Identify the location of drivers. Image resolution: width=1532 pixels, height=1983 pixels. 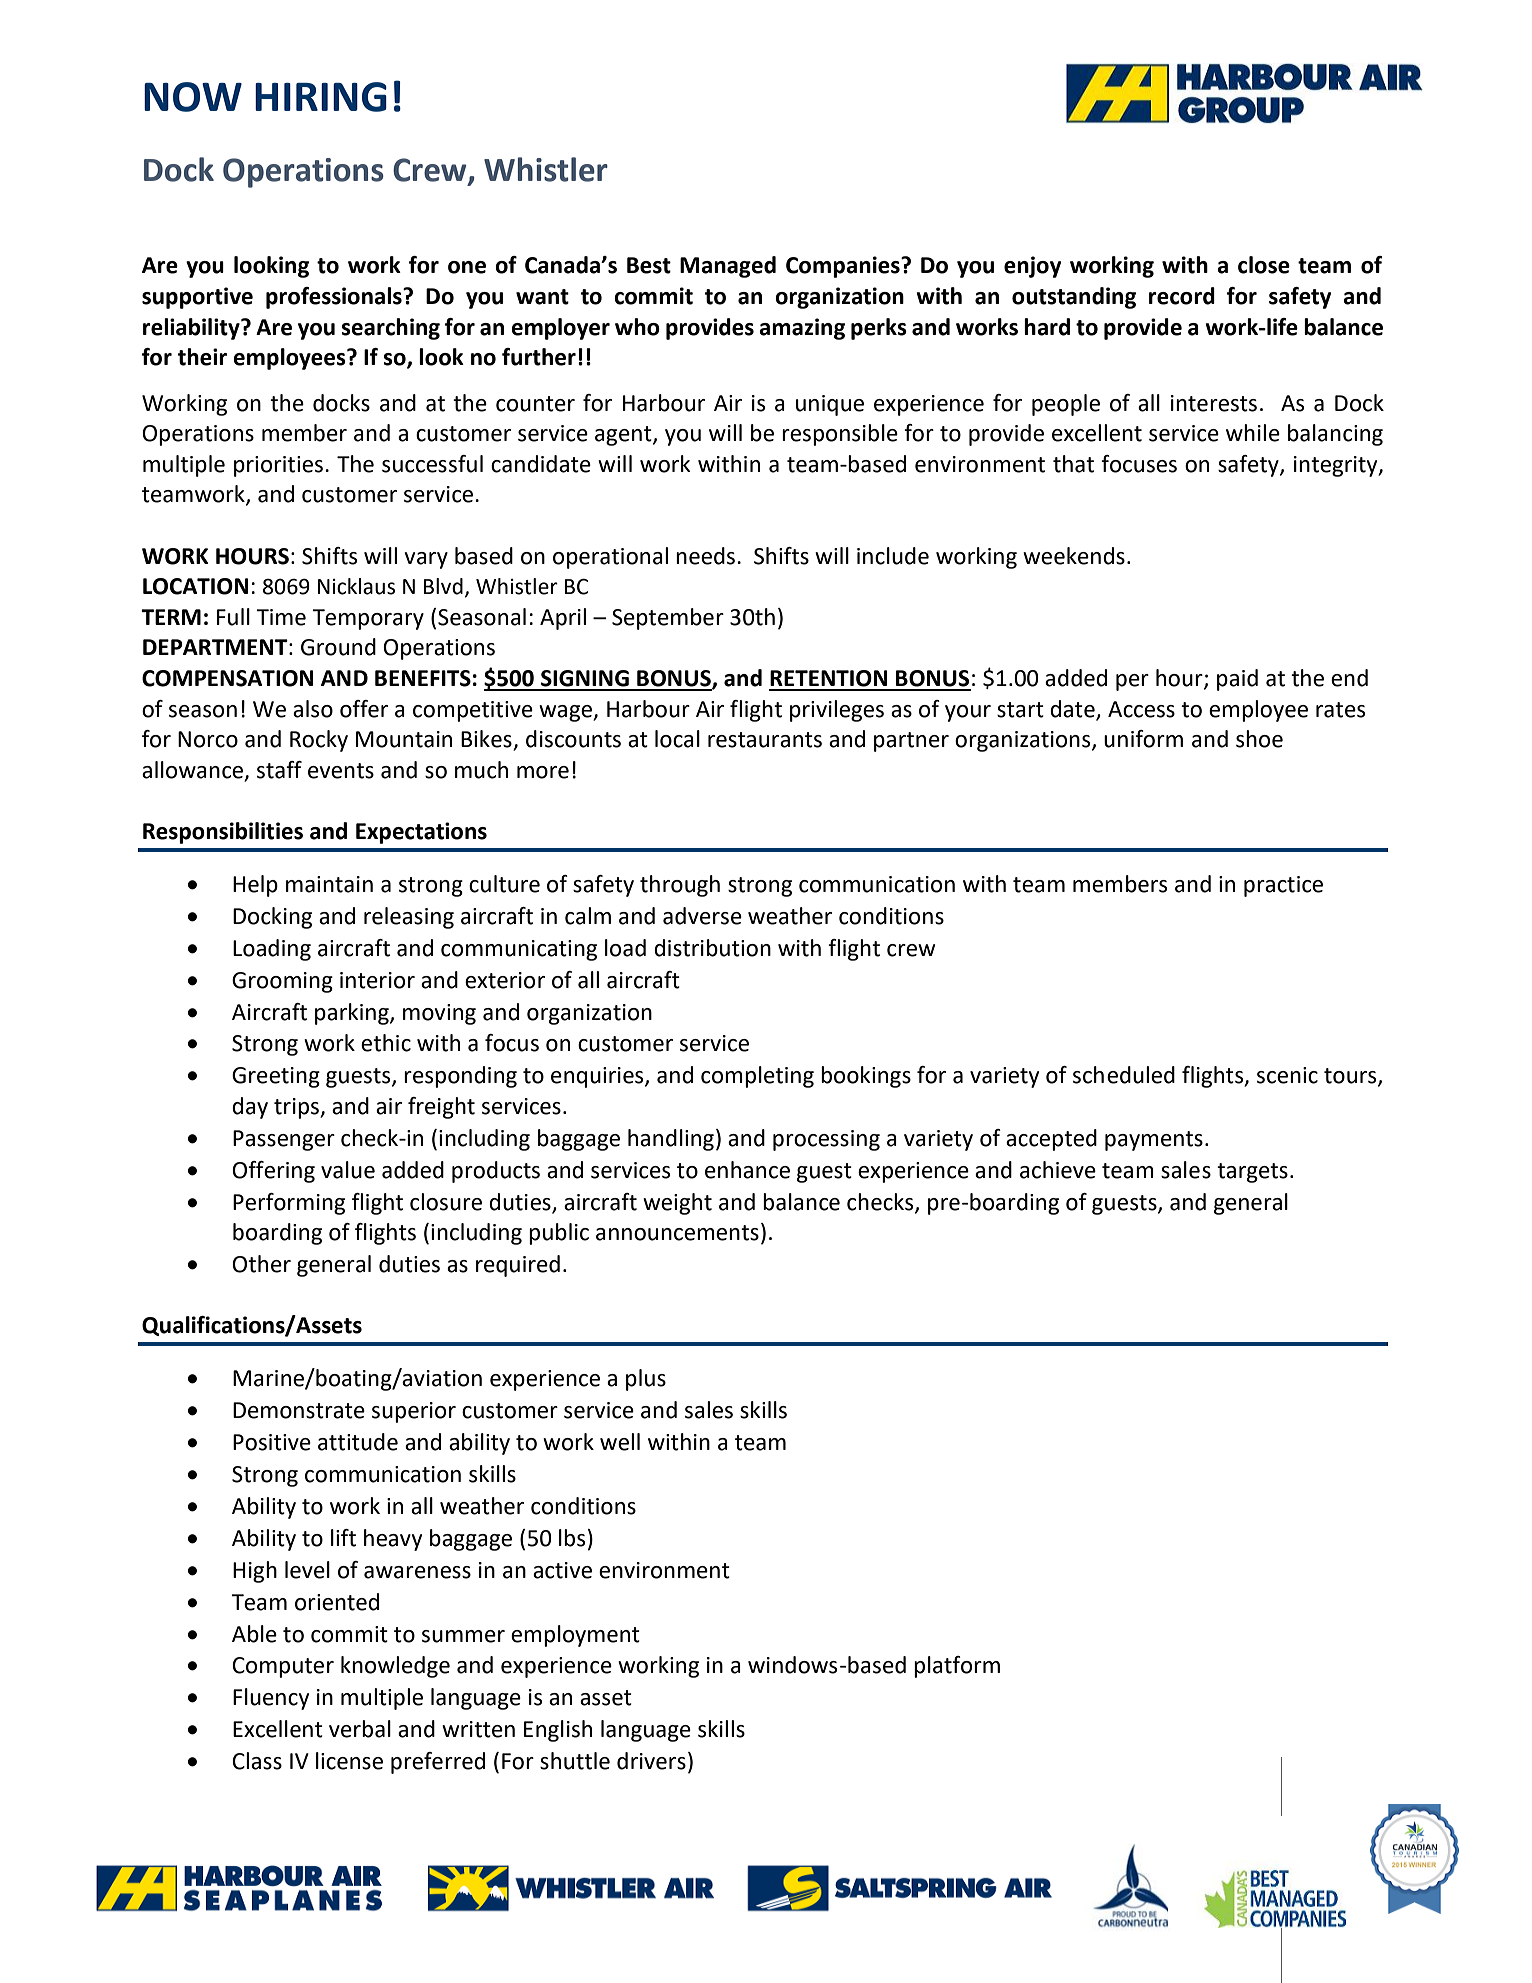
(651, 1761).
